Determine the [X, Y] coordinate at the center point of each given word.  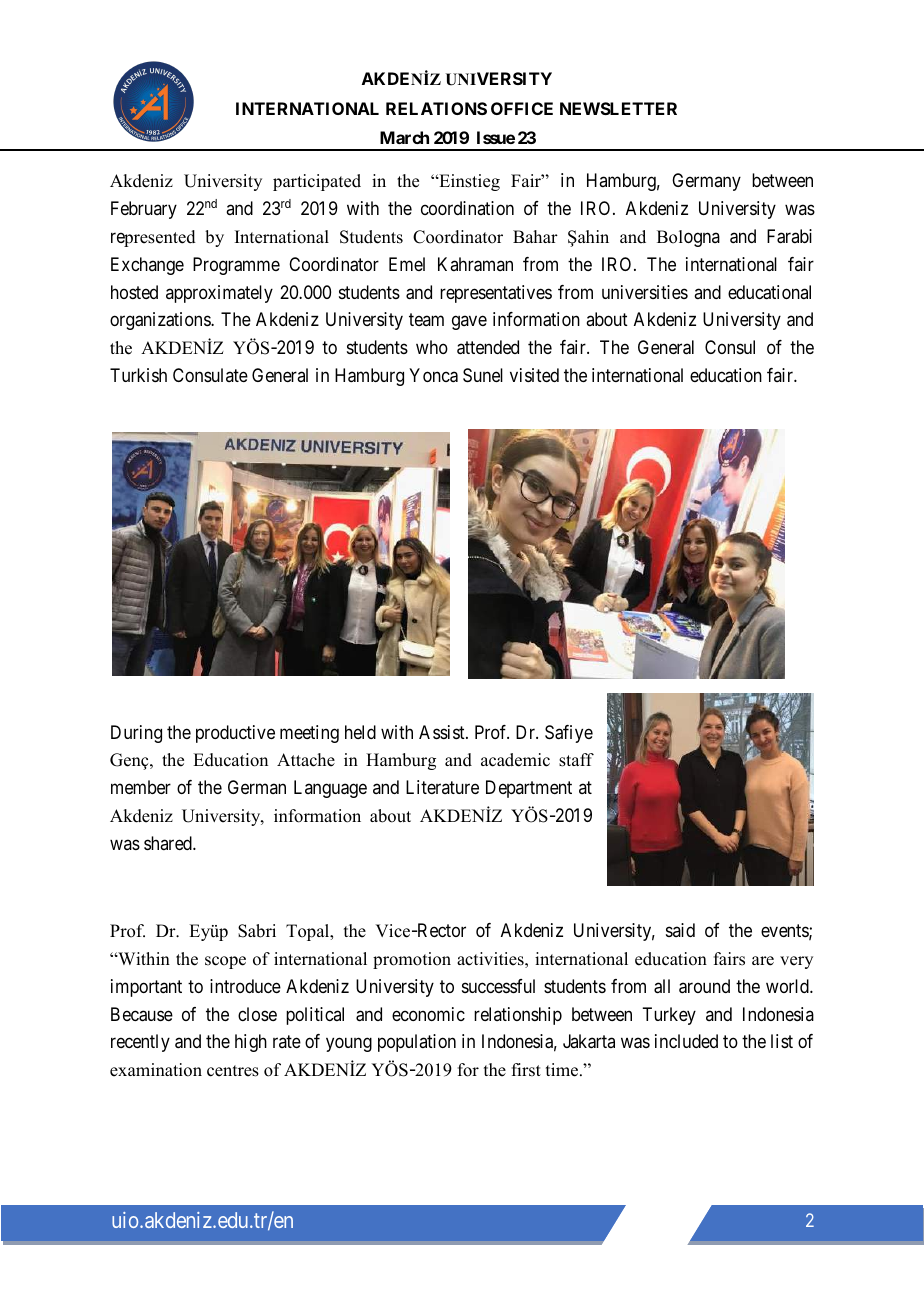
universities [645, 292]
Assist [443, 732]
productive [235, 734]
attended [488, 347]
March [404, 137]
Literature [442, 787]
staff [576, 760]
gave [469, 323]
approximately [219, 294]
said [680, 930]
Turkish [138, 375]
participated [317, 182]
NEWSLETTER [618, 108]
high [251, 1043]
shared [169, 843]
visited [534, 375]
